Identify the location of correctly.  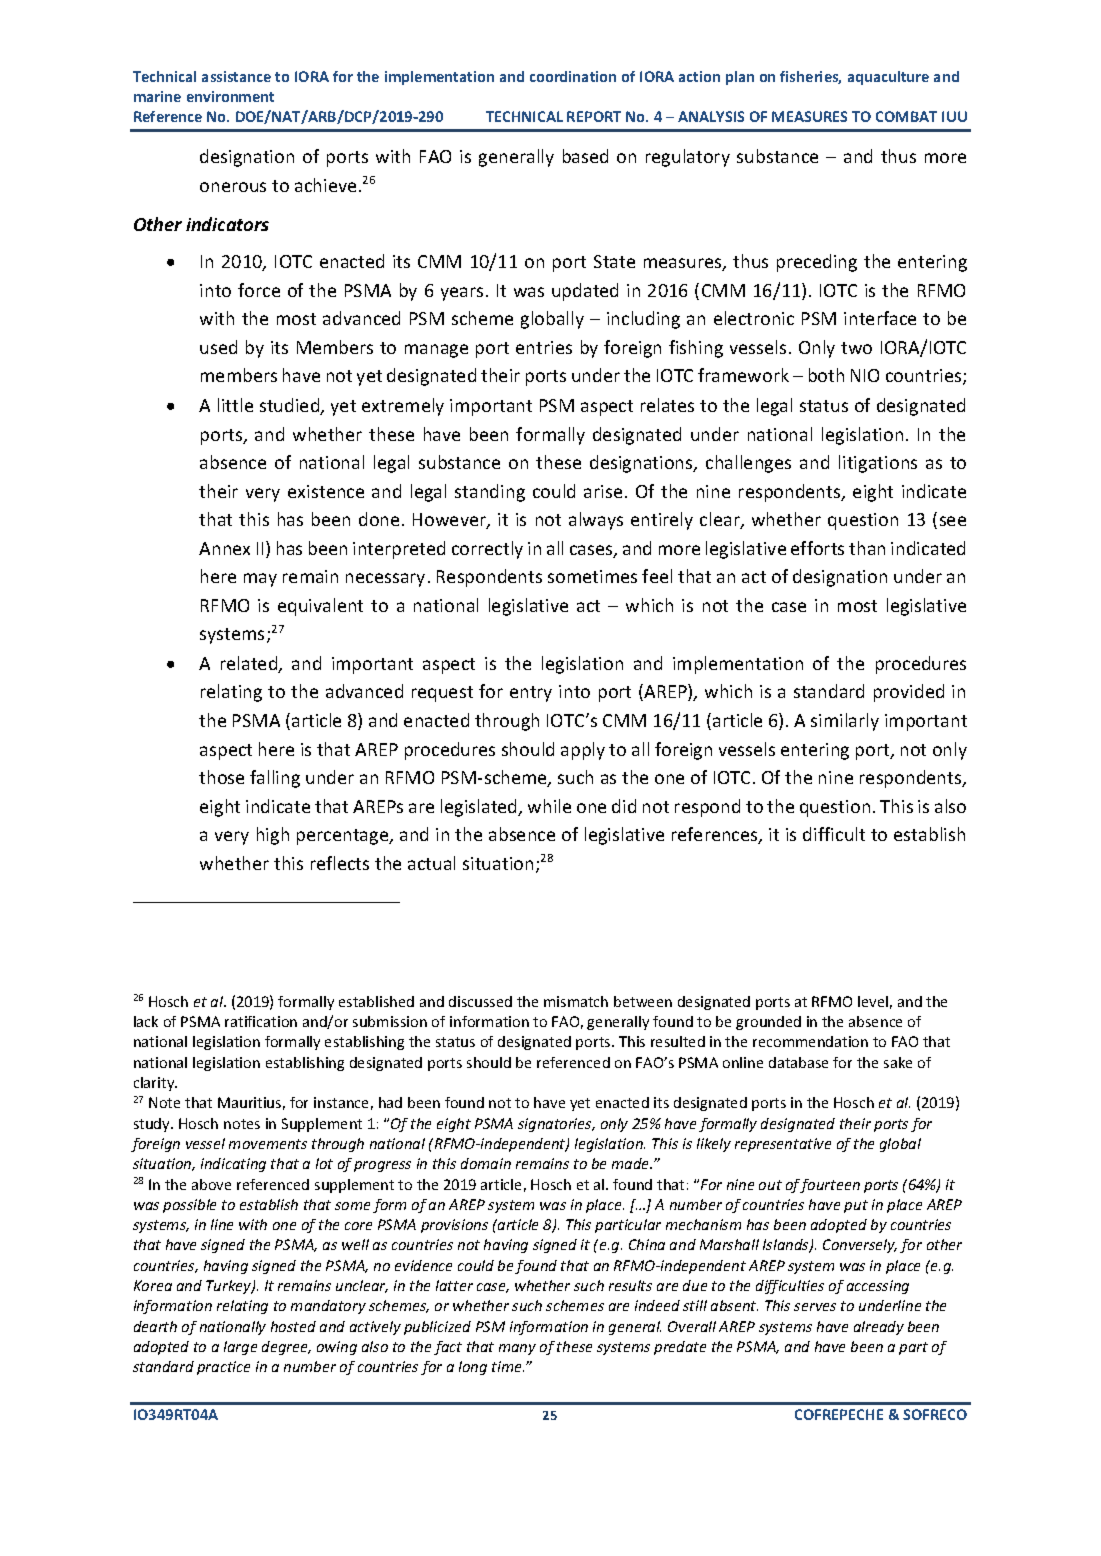
(487, 550).
